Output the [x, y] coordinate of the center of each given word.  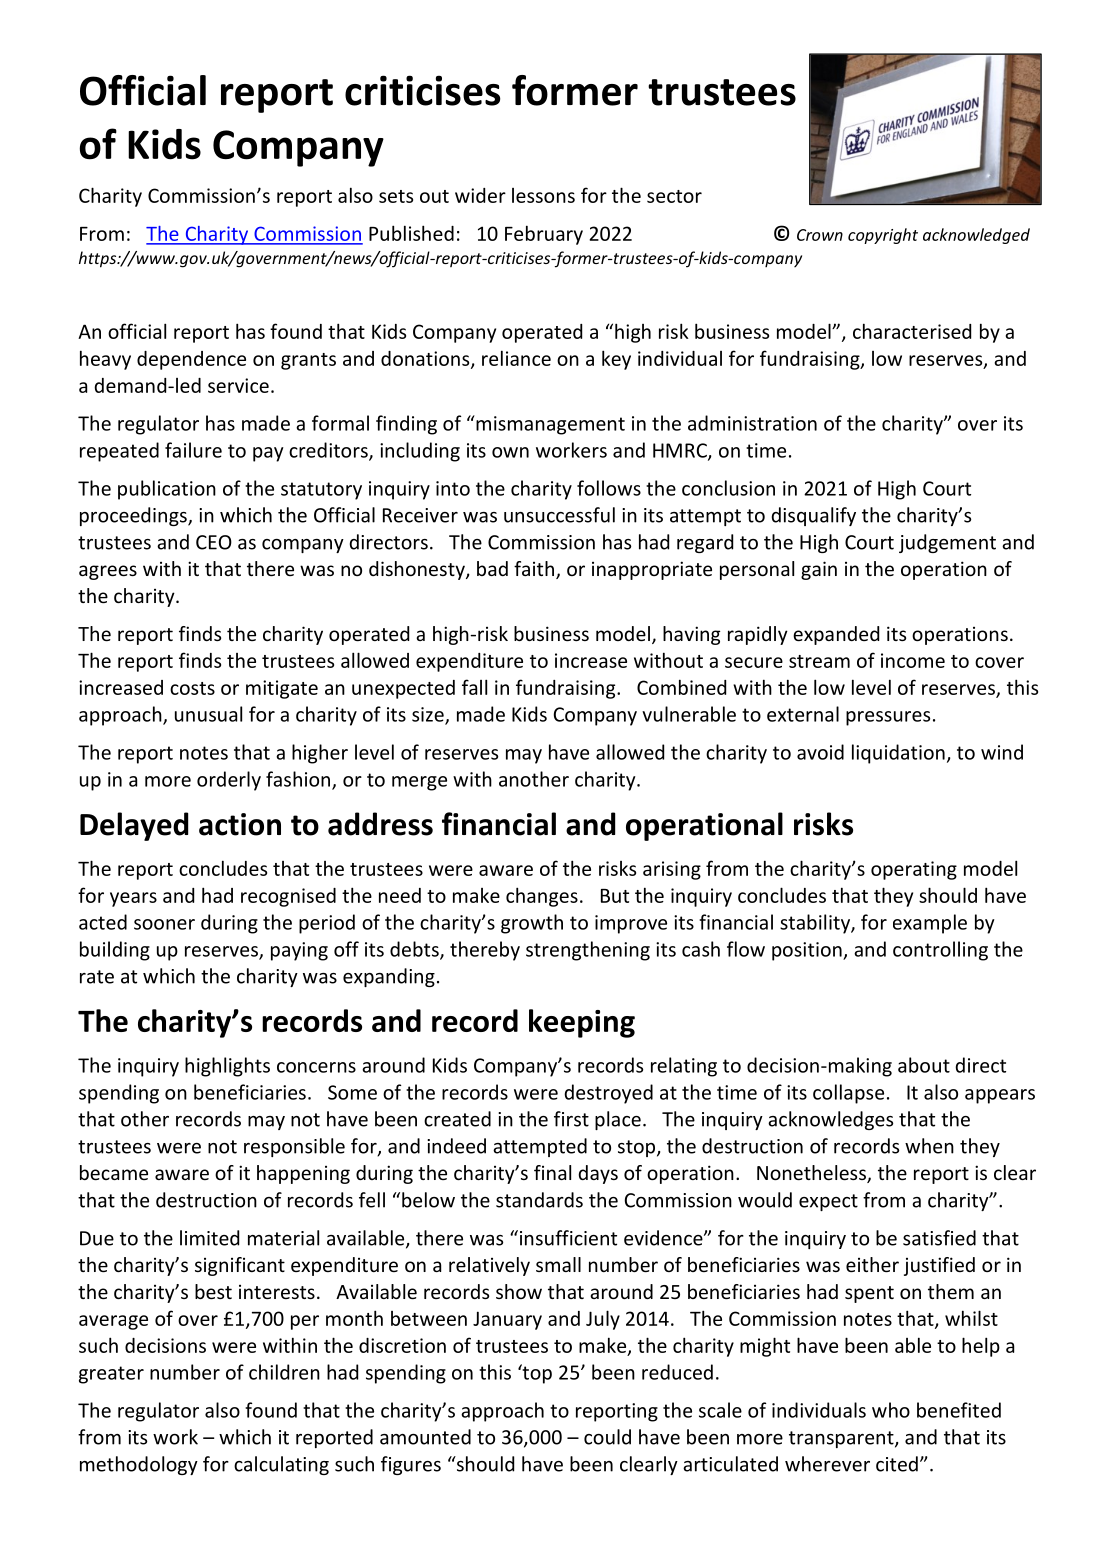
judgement [947, 543]
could [607, 1437]
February [544, 235]
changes [542, 897]
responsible [294, 1147]
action [240, 824]
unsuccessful [559, 515]
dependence [191, 360]
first [571, 1119]
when [929, 1146]
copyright [883, 236]
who [891, 1410]
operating [914, 870]
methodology [139, 1465]
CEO [214, 542]
